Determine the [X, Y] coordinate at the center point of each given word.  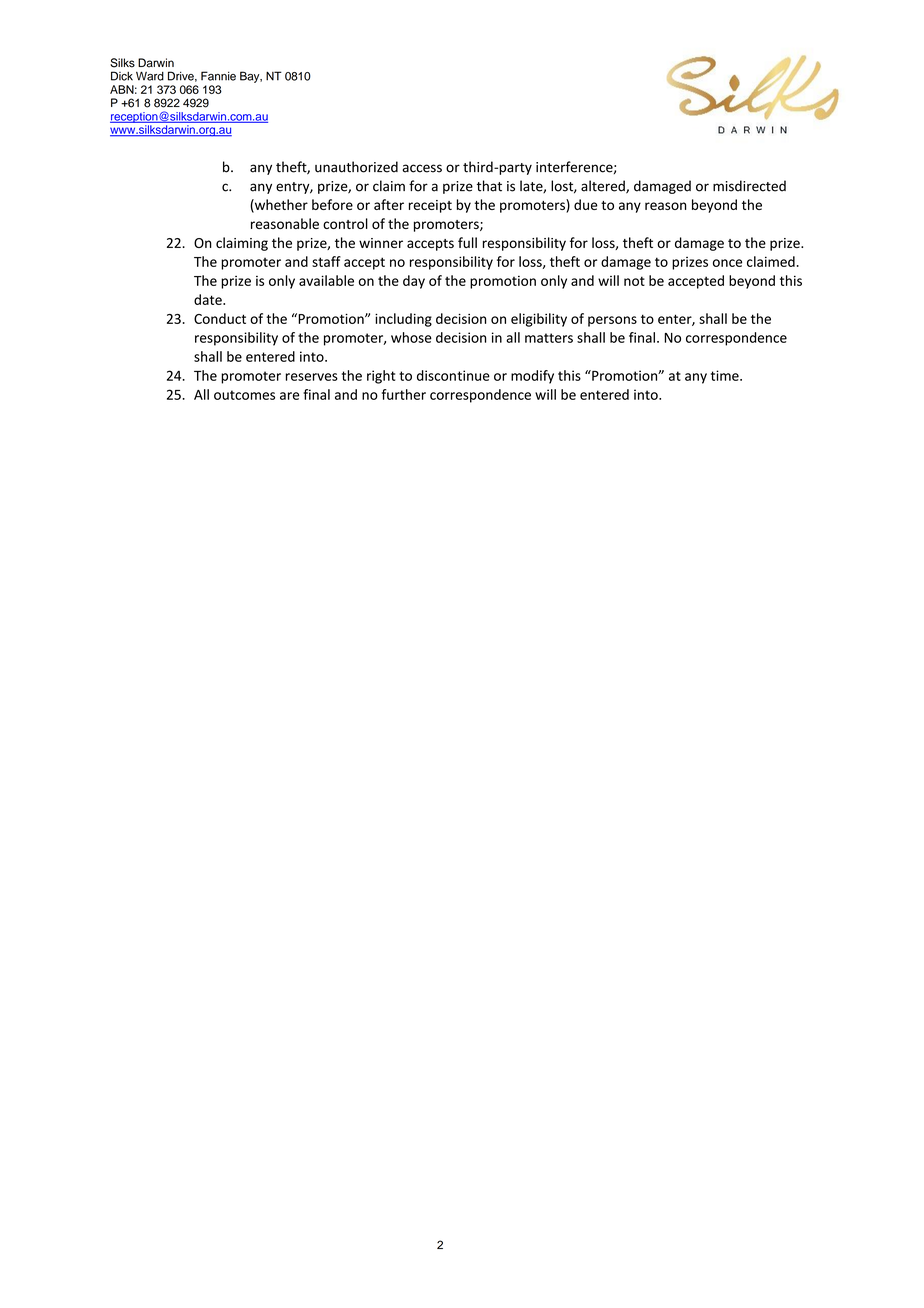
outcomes [244, 395]
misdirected [749, 186]
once [727, 263]
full [467, 242]
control [345, 223]
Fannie [218, 76]
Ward [150, 76]
